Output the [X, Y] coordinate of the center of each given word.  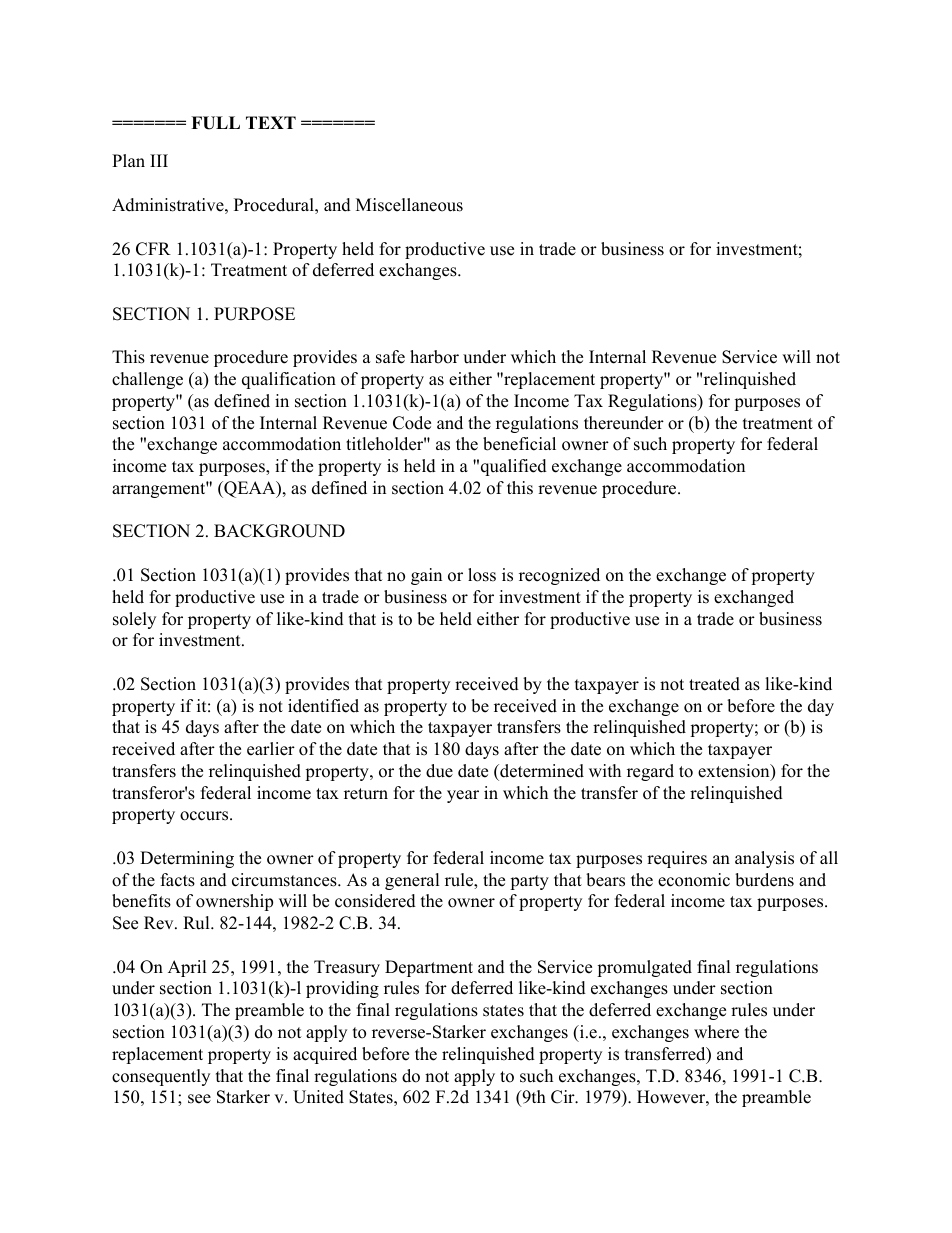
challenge [147, 380]
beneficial [519, 444]
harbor [434, 357]
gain [426, 576]
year [463, 796]
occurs [205, 816]
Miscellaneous [409, 205]
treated [714, 684]
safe [390, 357]
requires [677, 859]
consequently [161, 1077]
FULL [215, 123]
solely [134, 620]
